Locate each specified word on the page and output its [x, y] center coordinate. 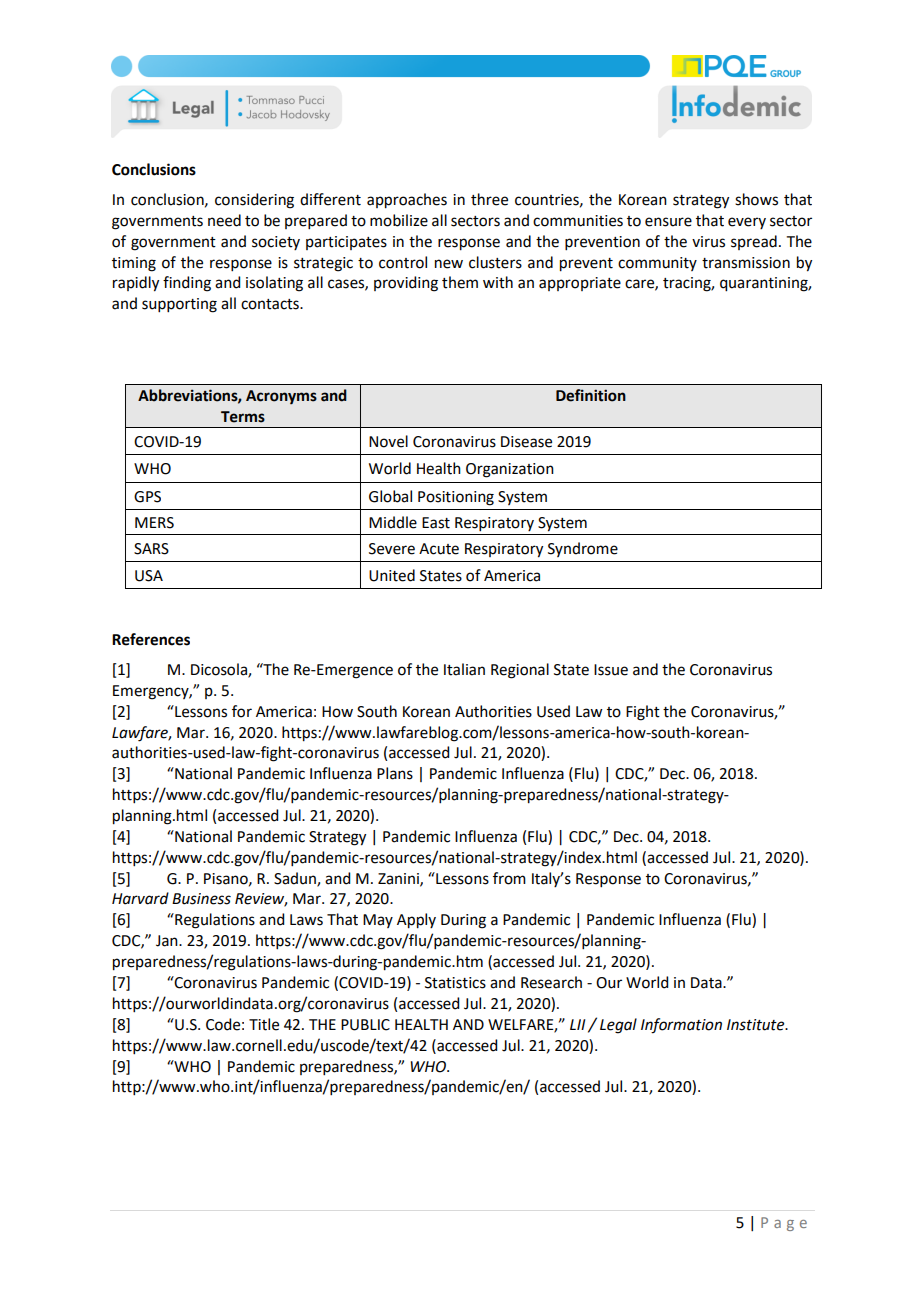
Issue [611, 670]
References [151, 639]
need [224, 220]
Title [264, 1024]
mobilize [399, 220]
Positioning [456, 498]
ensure [668, 222]
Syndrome [583, 549]
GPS [147, 497]
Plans [395, 773]
